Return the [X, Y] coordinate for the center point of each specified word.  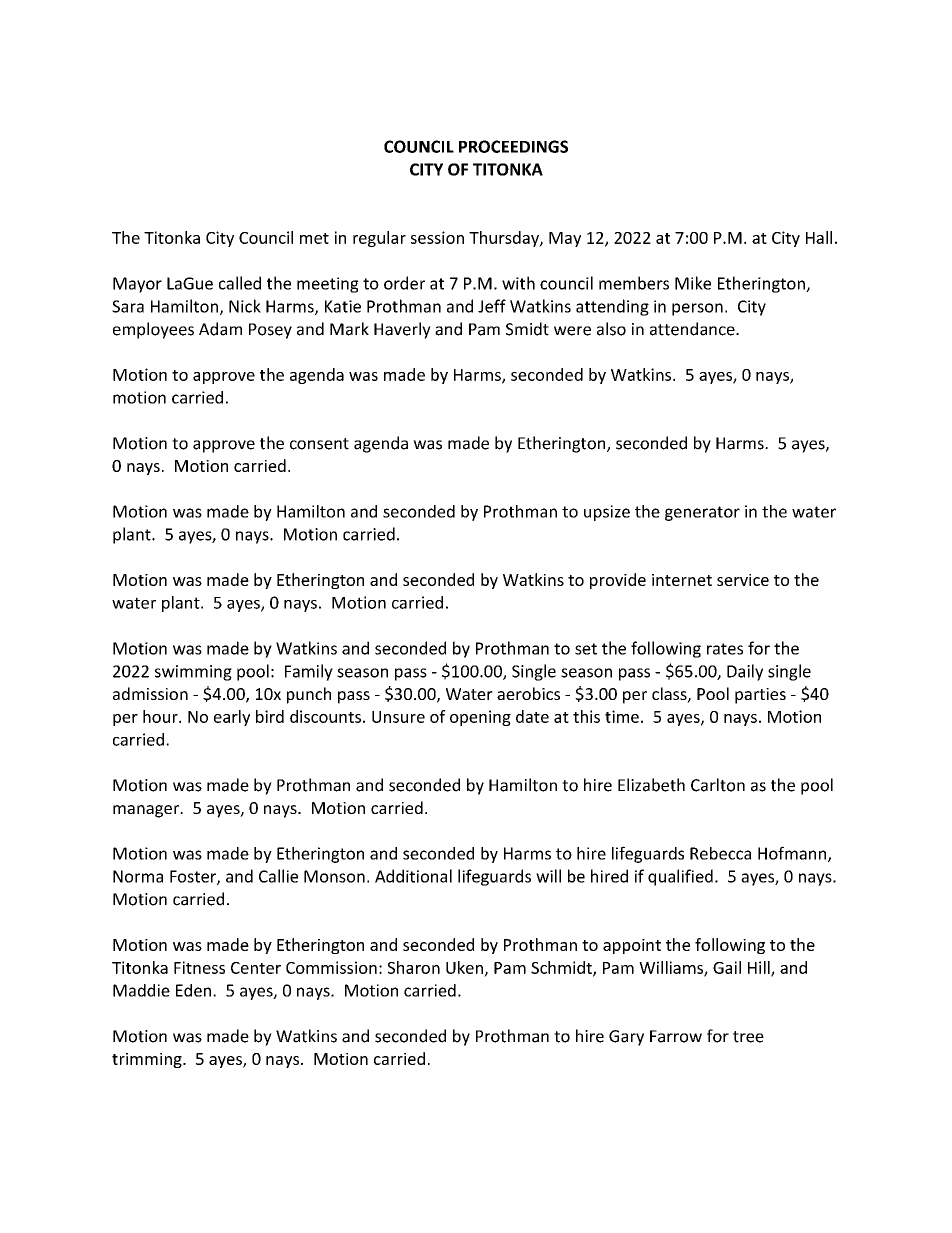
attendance [693, 329]
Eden [193, 990]
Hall [819, 237]
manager [147, 811]
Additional [413, 876]
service [743, 580]
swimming [193, 673]
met [314, 238]
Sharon [414, 967]
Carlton [718, 785]
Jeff [492, 306]
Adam [220, 329]
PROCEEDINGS [513, 146]
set [586, 649]
